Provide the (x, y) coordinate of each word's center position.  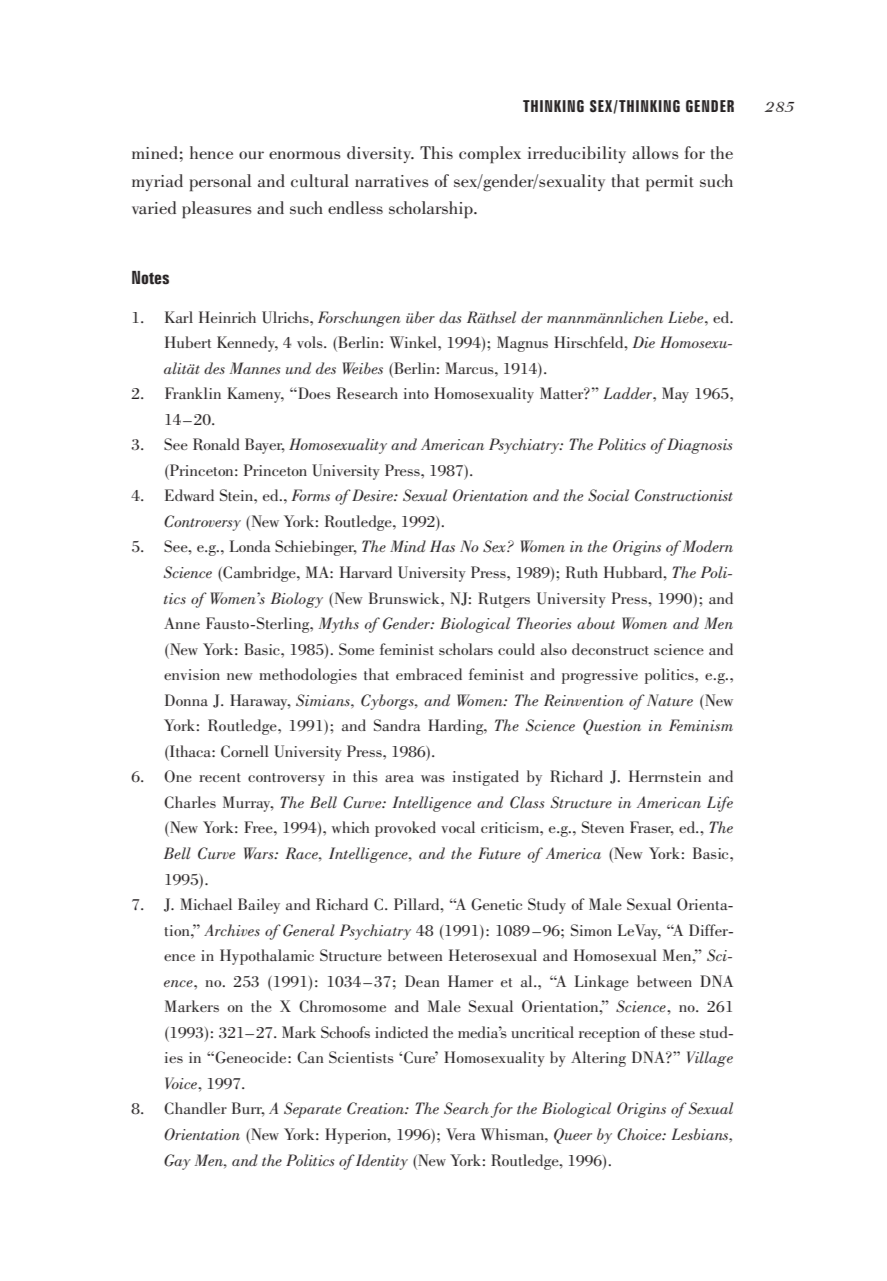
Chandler (195, 1108)
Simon (591, 930)
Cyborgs (388, 702)
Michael (206, 904)
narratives (392, 181)
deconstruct (610, 649)
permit (670, 183)
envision (192, 674)
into (416, 393)
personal (220, 183)
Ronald (216, 444)
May (675, 395)
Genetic (496, 904)
